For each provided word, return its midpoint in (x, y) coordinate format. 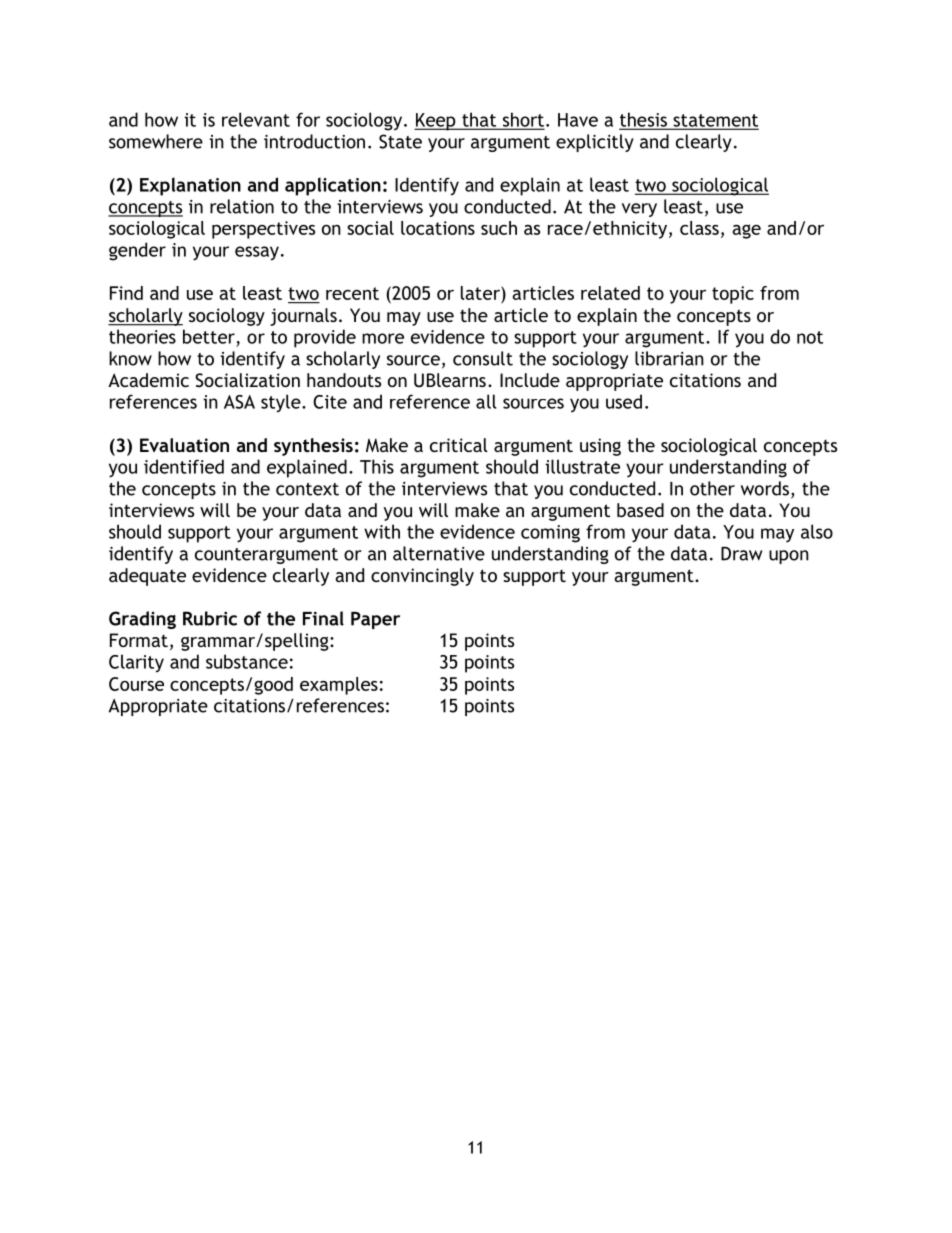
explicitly (595, 143)
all (486, 401)
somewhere (156, 141)
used (624, 401)
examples (339, 686)
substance (247, 661)
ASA (239, 402)
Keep (436, 122)
